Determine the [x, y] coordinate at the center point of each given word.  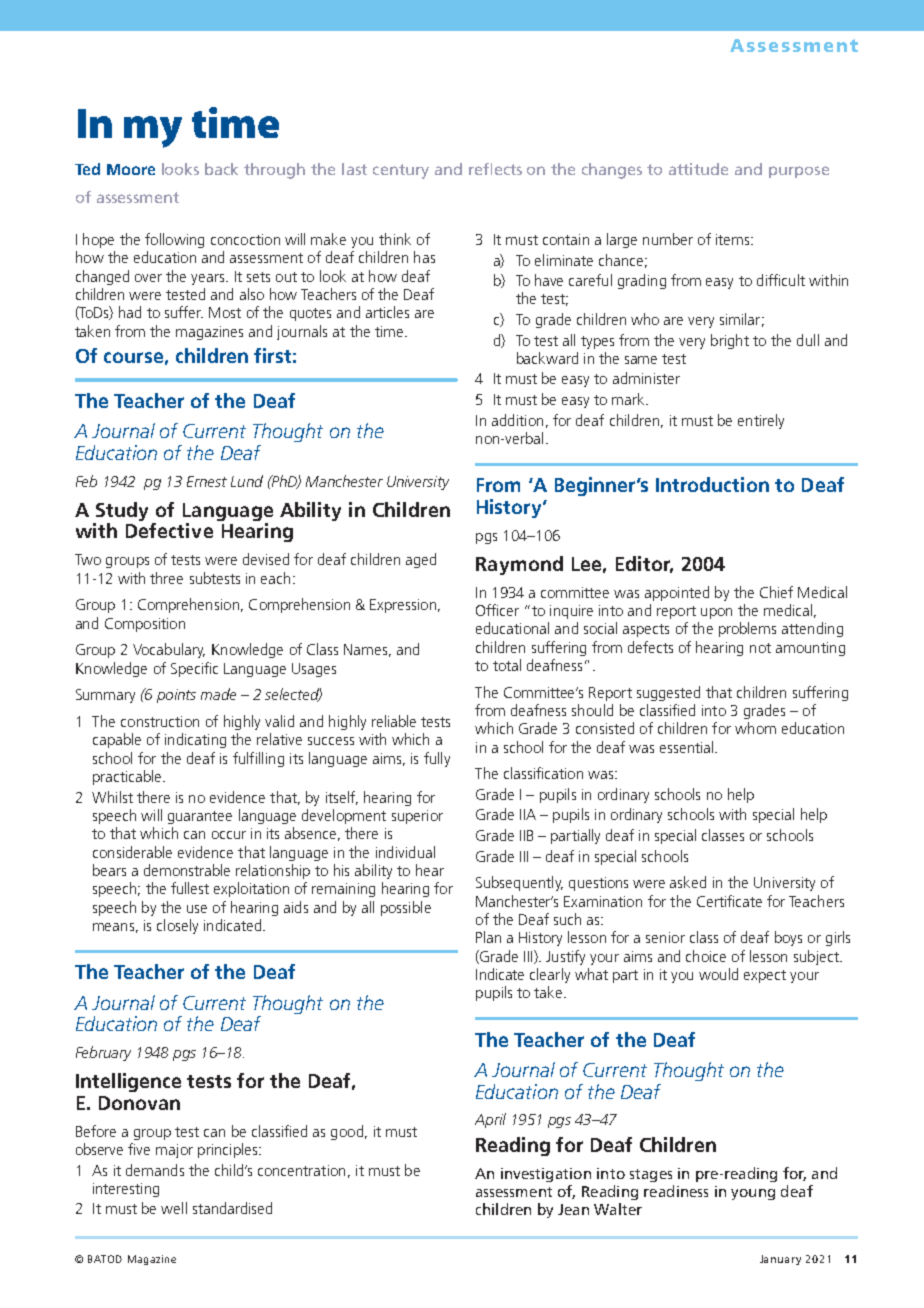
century [401, 171]
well [174, 1208]
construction [160, 721]
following [174, 240]
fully [437, 759]
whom [755, 728]
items [734, 239]
